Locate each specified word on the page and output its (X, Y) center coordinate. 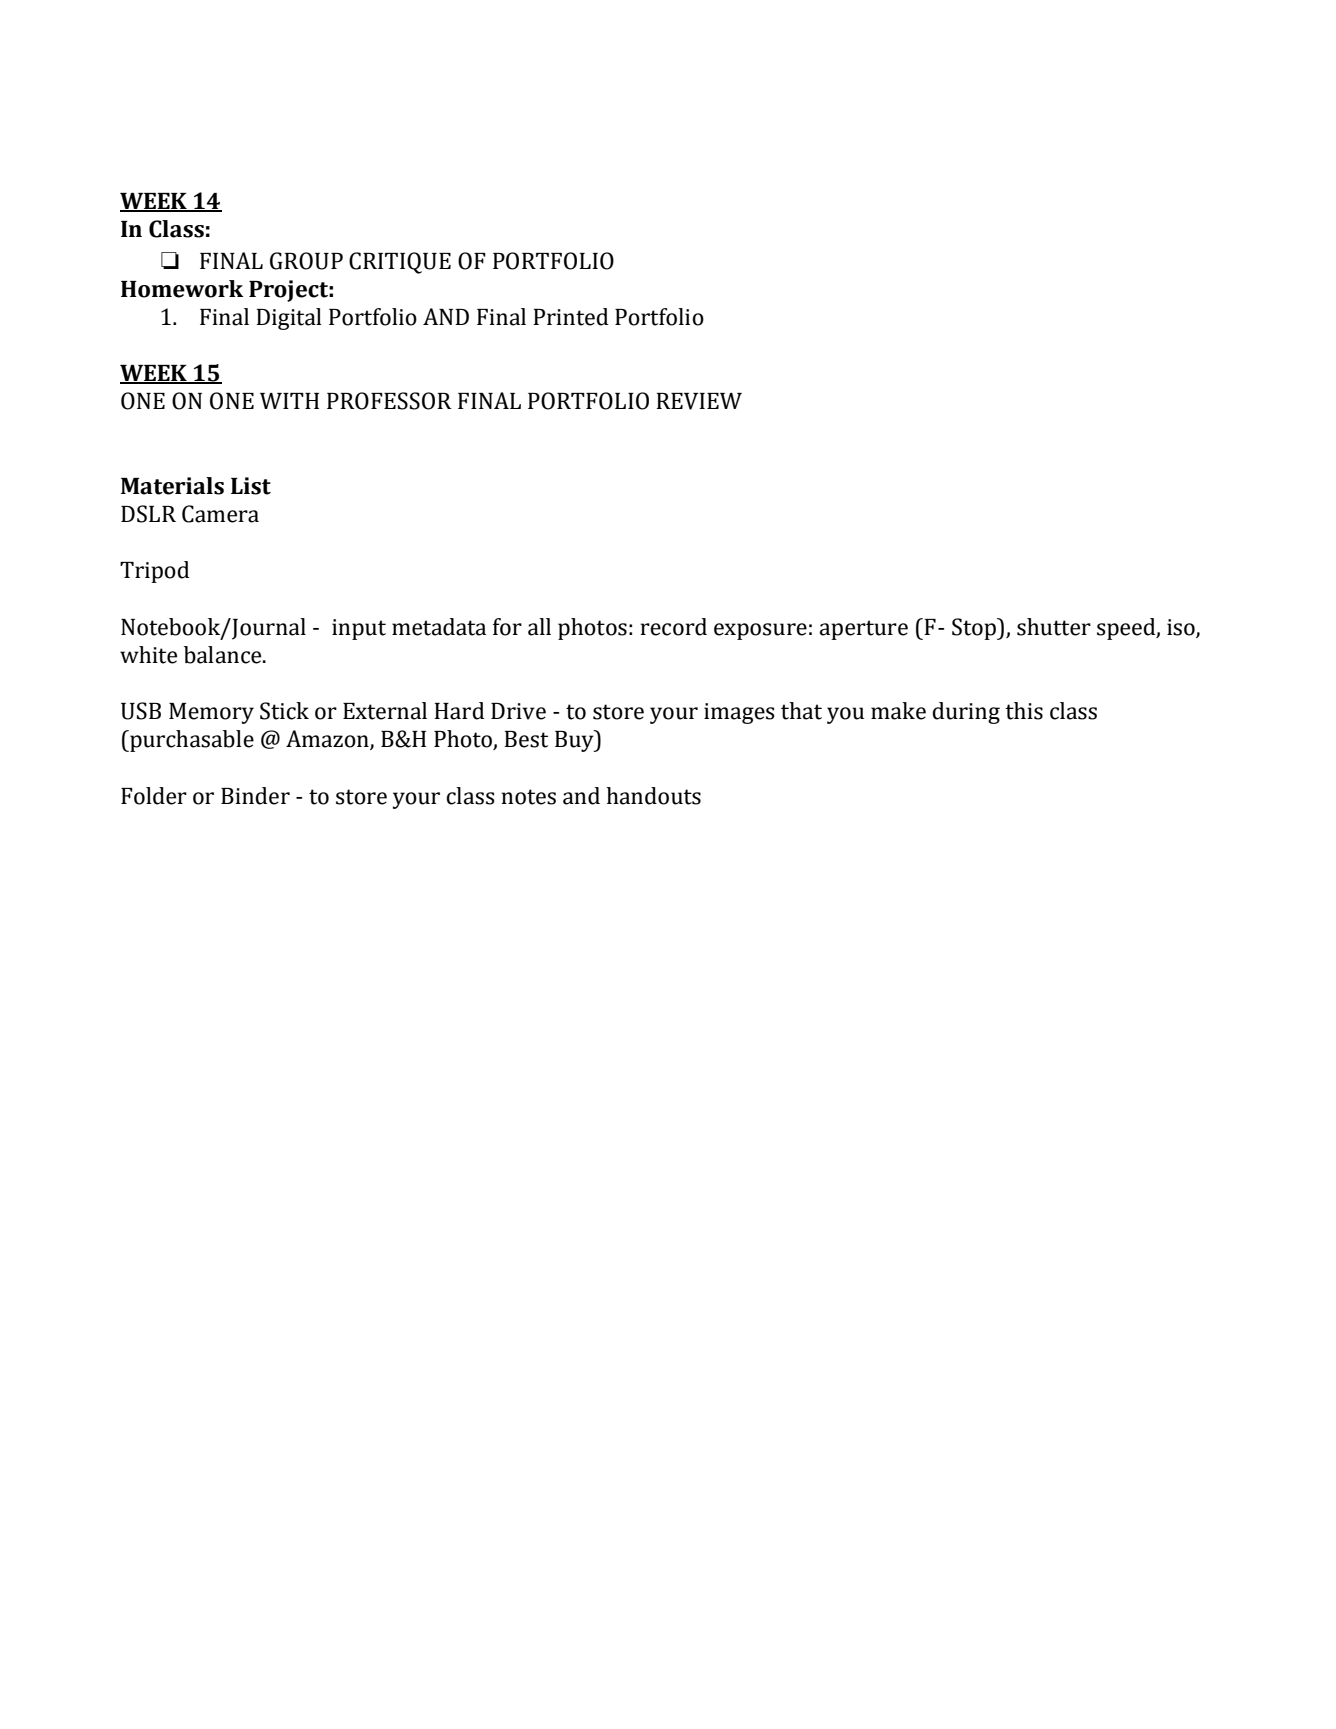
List (251, 486)
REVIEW (699, 401)
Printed (570, 317)
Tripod (154, 572)
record (674, 627)
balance (224, 655)
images (739, 713)
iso (1182, 628)
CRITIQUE (400, 263)
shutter (1054, 627)
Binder (255, 796)
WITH (289, 401)
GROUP (306, 261)
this (1024, 711)
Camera (220, 514)
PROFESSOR (389, 401)
